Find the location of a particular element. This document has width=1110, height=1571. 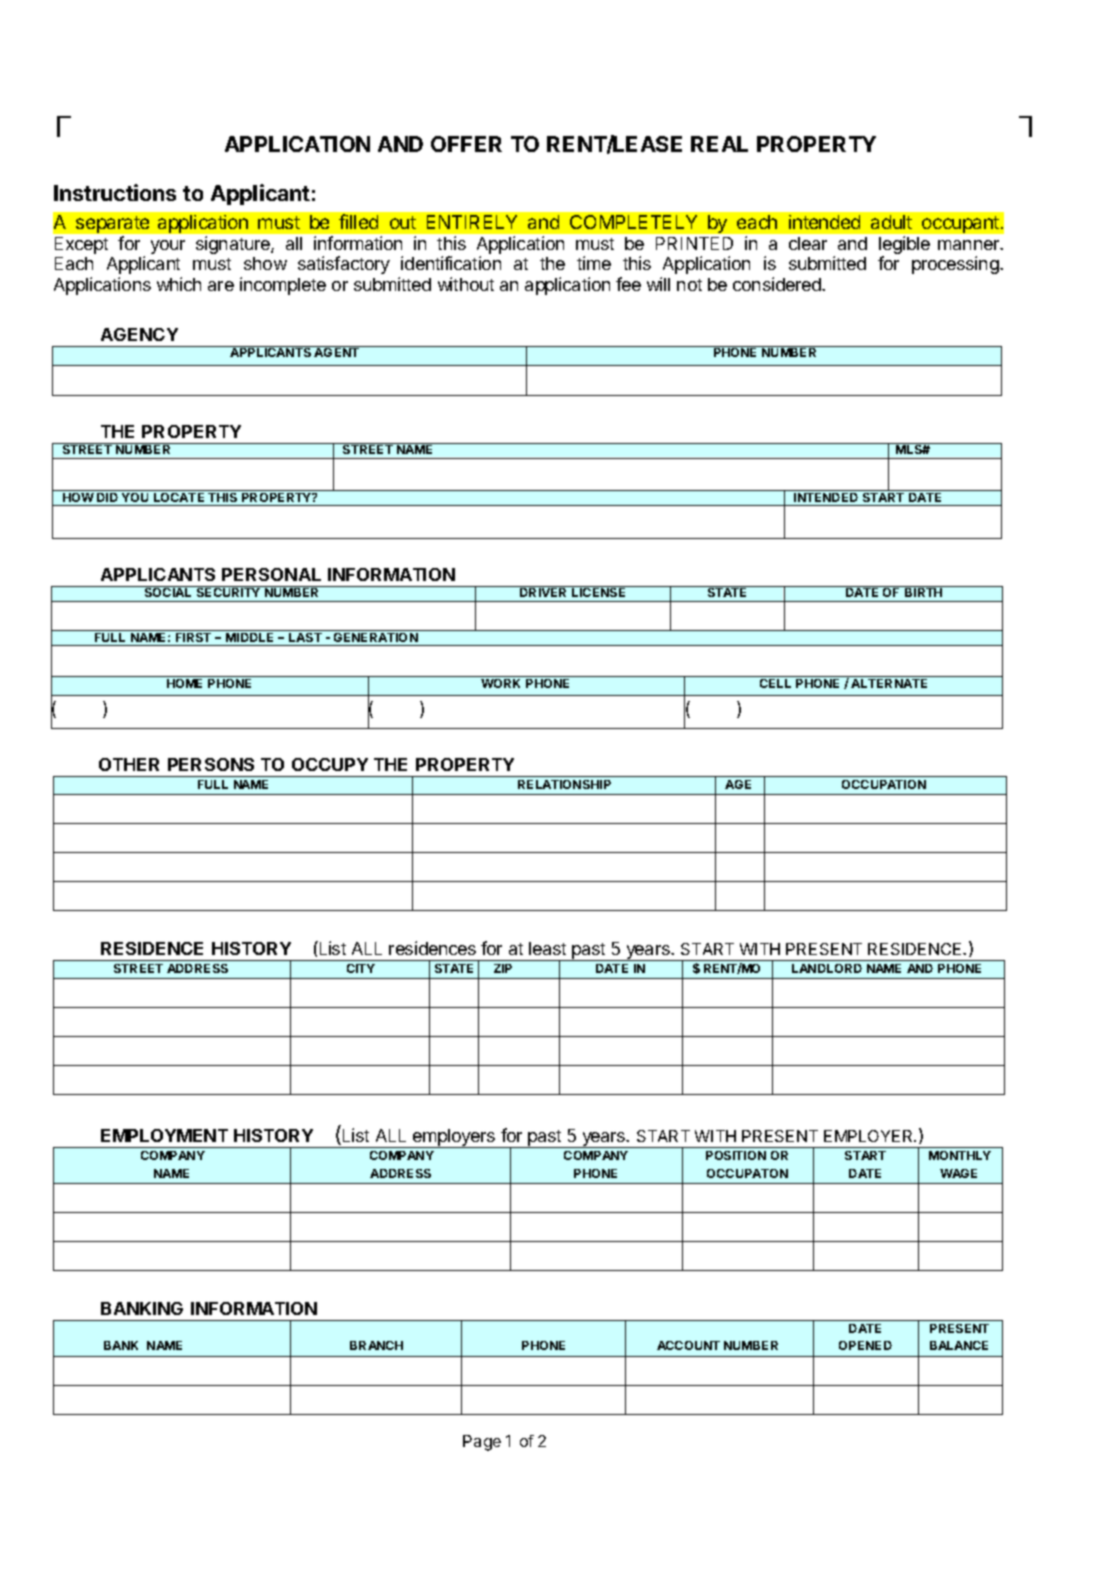

RELATIONSHIP is located at coordinates (564, 784).
